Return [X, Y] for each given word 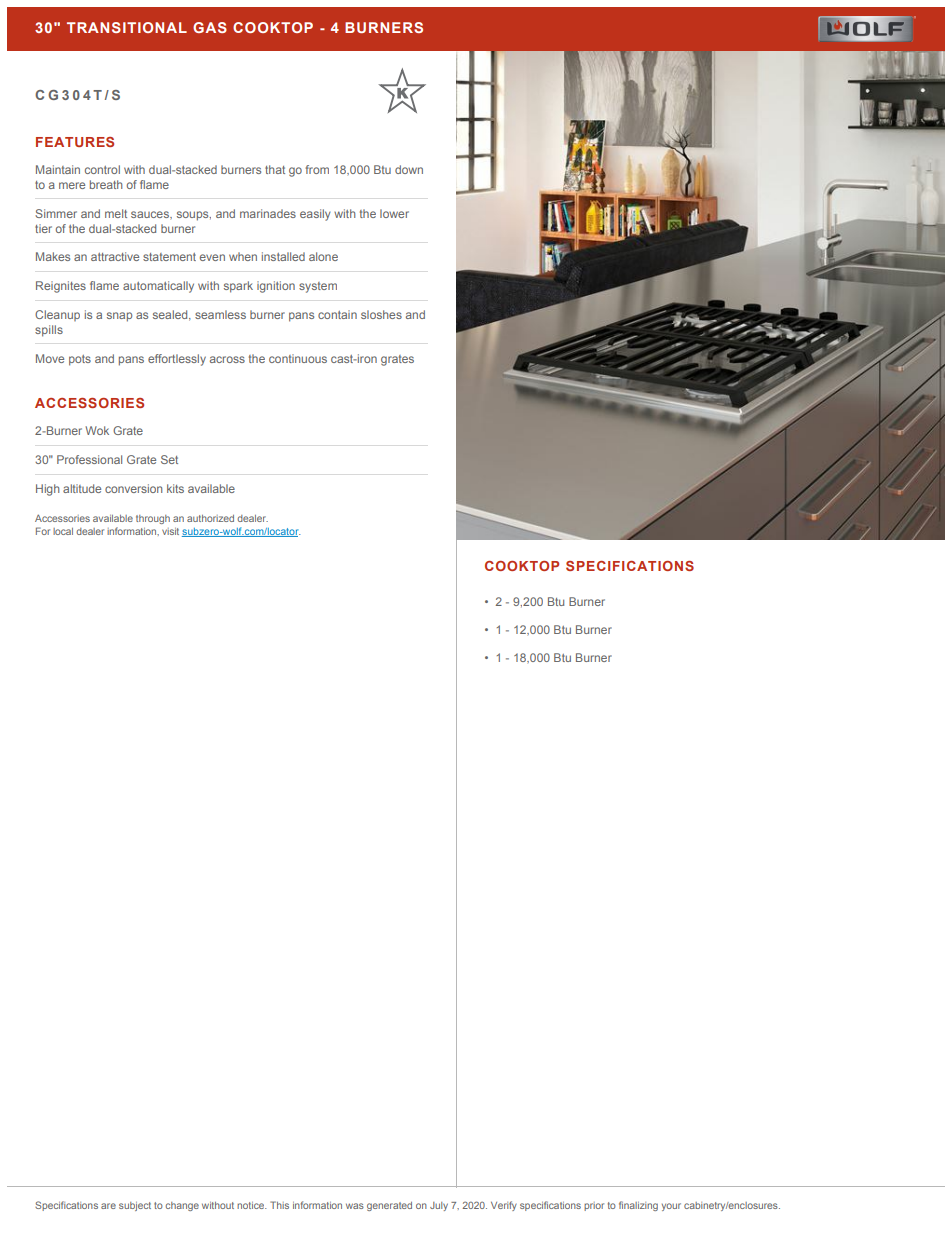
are [108, 1206]
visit [170, 531]
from [317, 169]
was [355, 1206]
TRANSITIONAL [127, 27]
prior [594, 1206]
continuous [298, 358]
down [409, 169]
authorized [210, 518]
